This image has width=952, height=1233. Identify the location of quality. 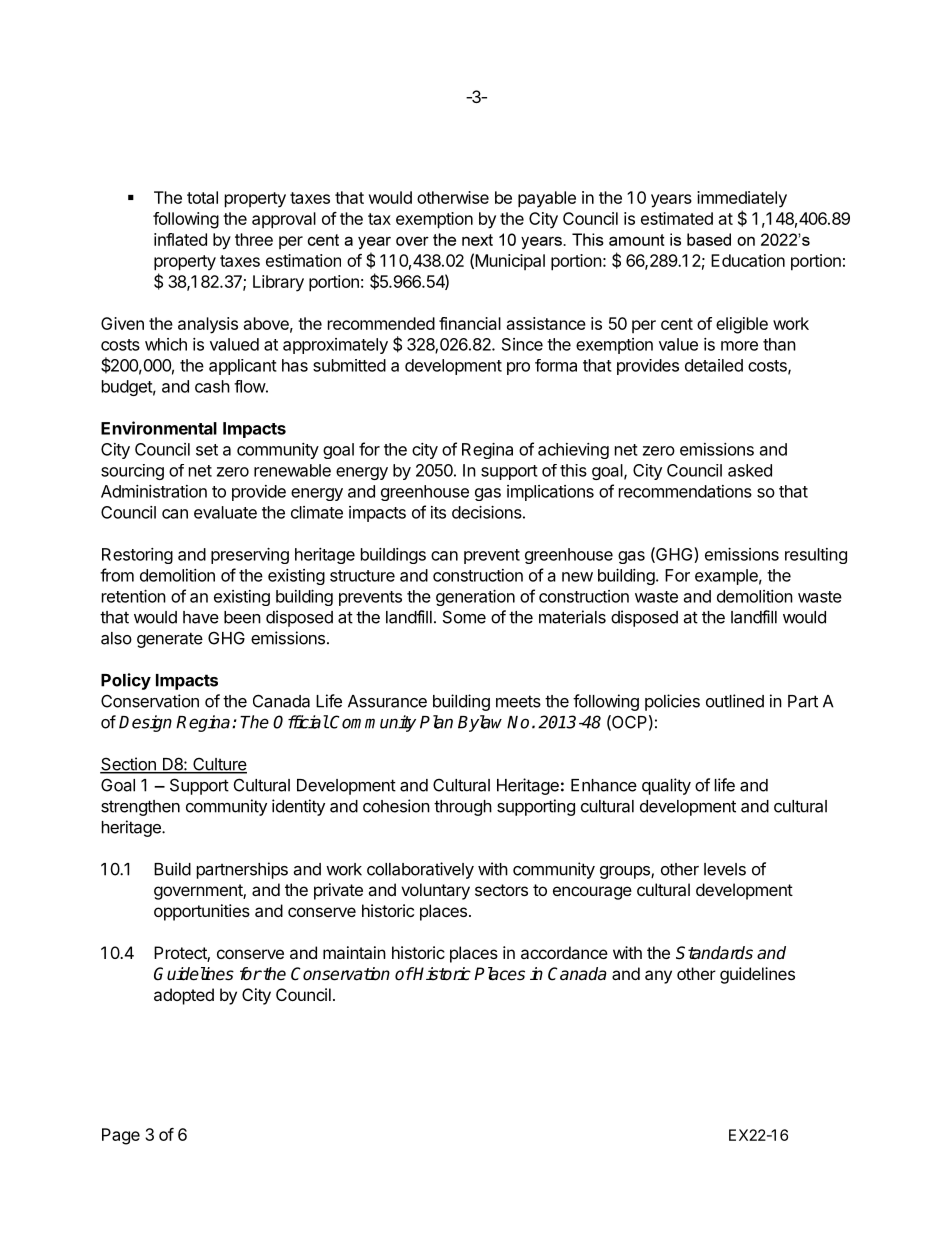
(666, 786).
